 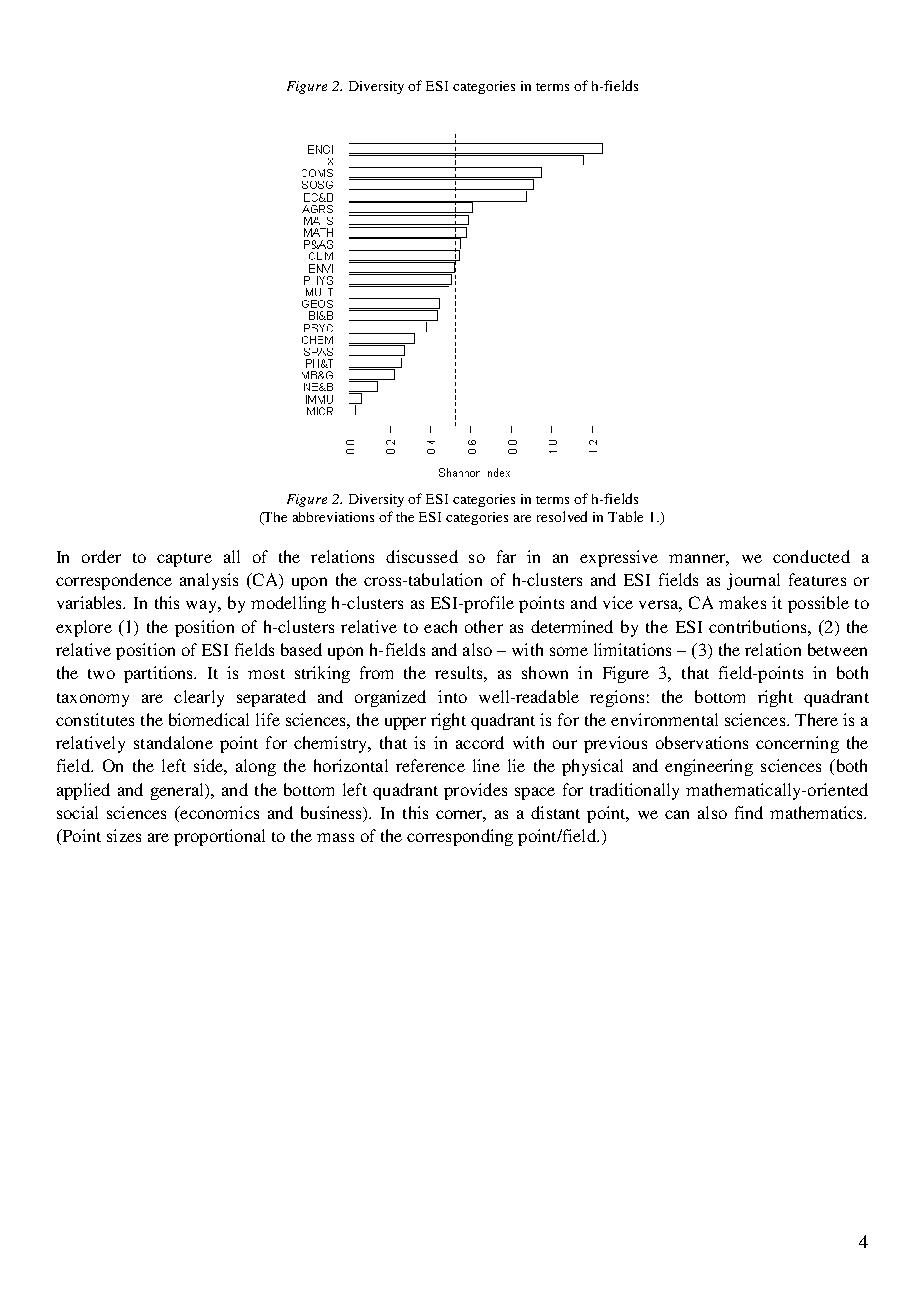 I want to click on Table, so click(x=625, y=516).
